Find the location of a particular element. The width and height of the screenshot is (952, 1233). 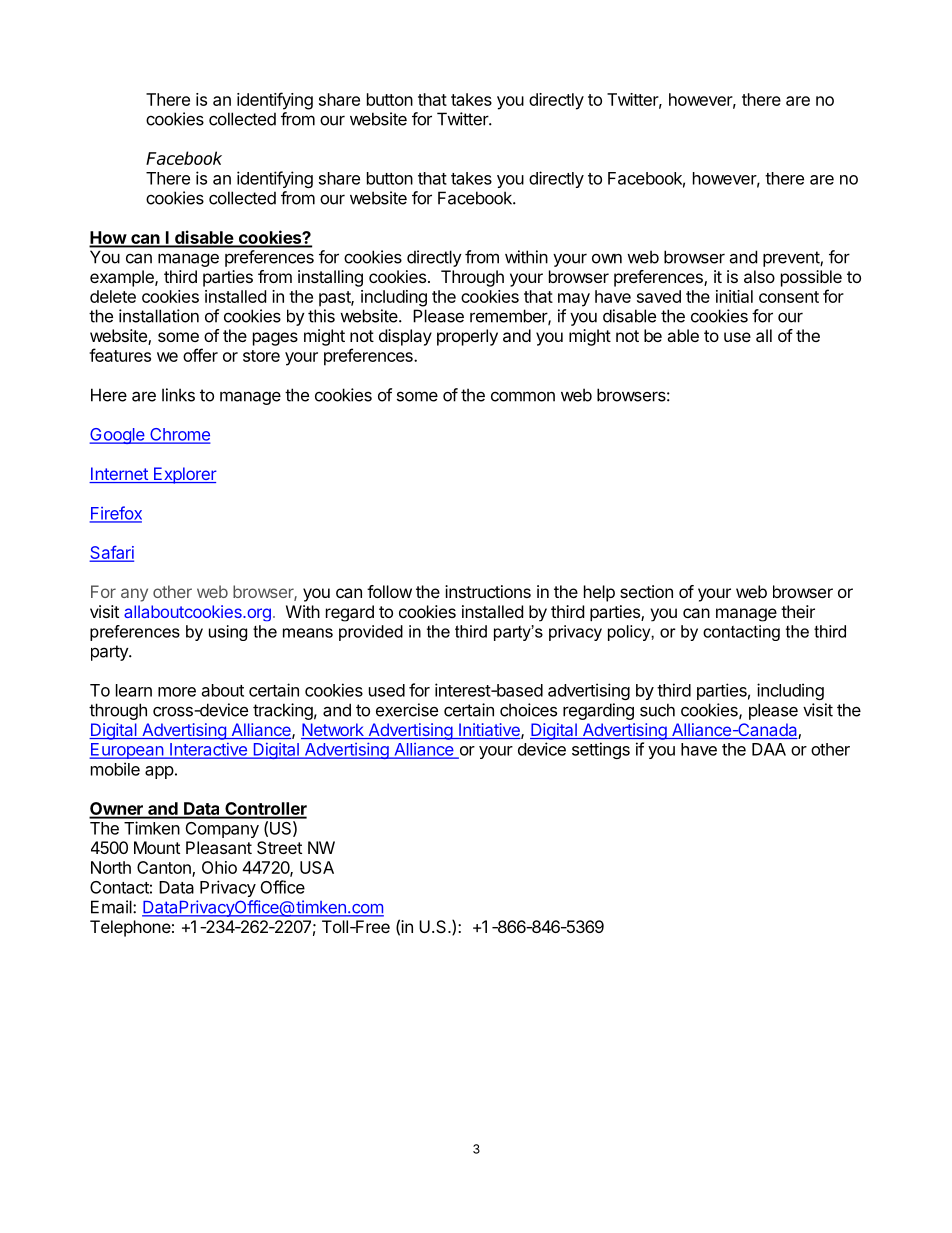

also is located at coordinates (759, 276).
